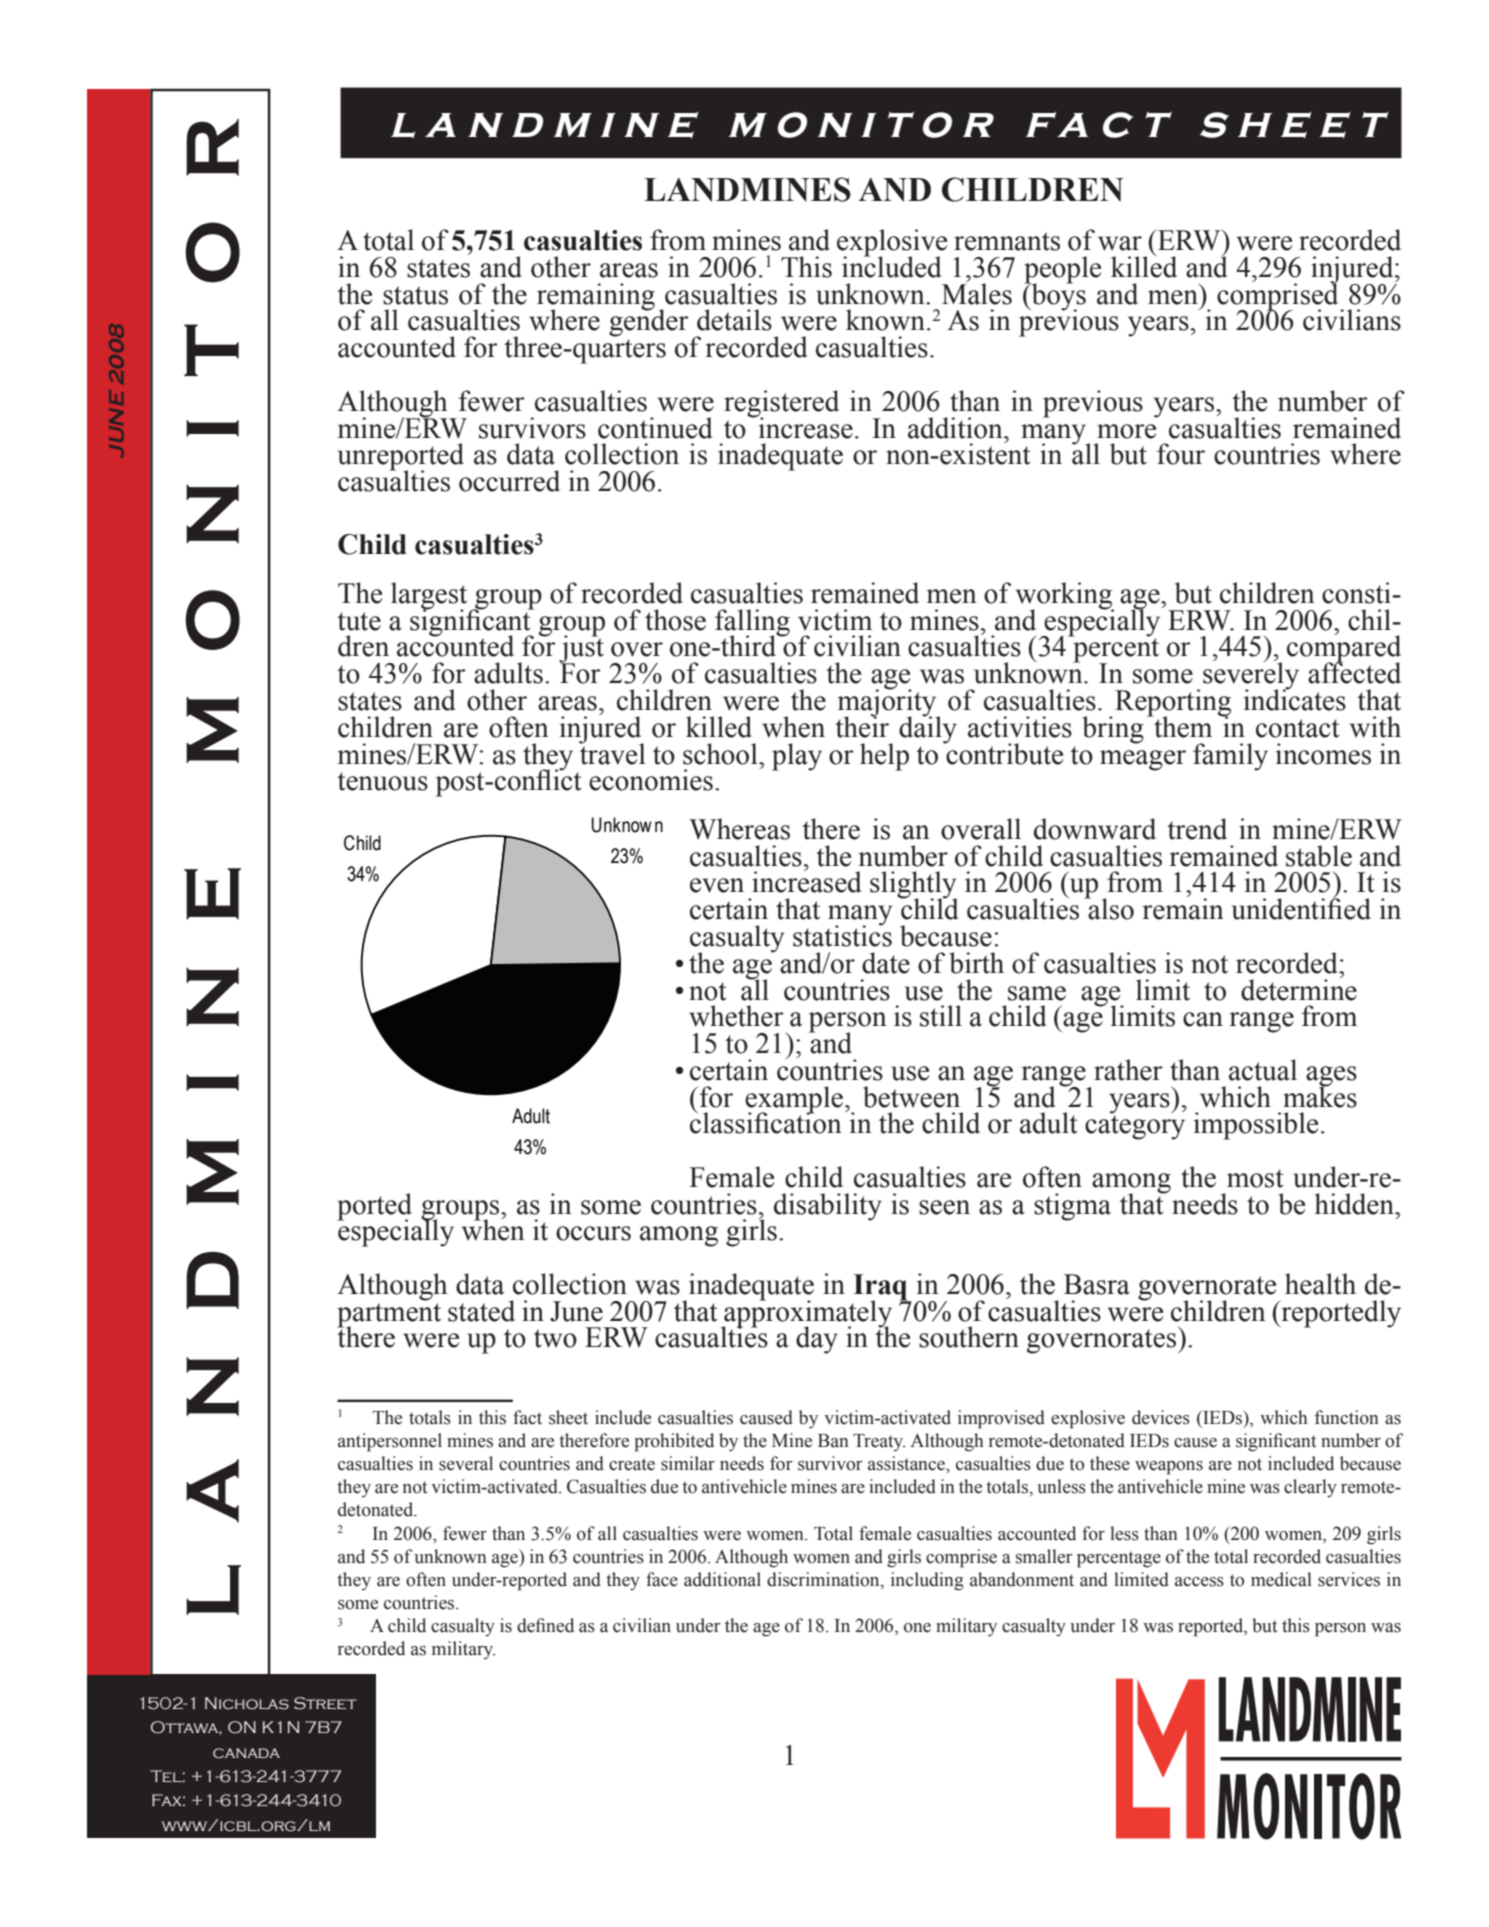 The image size is (1489, 1927). Describe the element at coordinates (734, 320) in the page. I see `details` at that location.
